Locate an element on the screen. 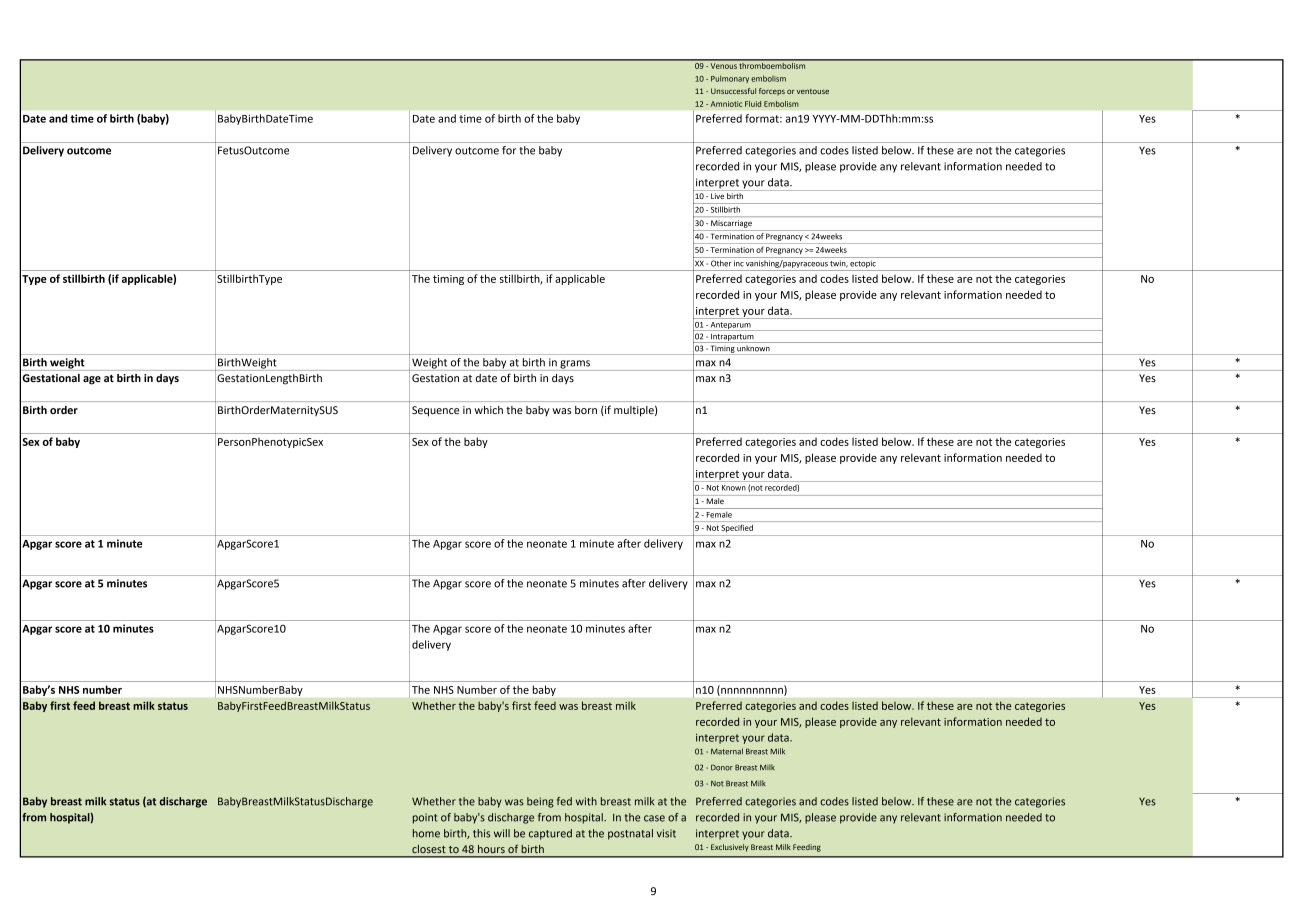 This screenshot has width=1308, height=924. which is located at coordinates (489, 410).
